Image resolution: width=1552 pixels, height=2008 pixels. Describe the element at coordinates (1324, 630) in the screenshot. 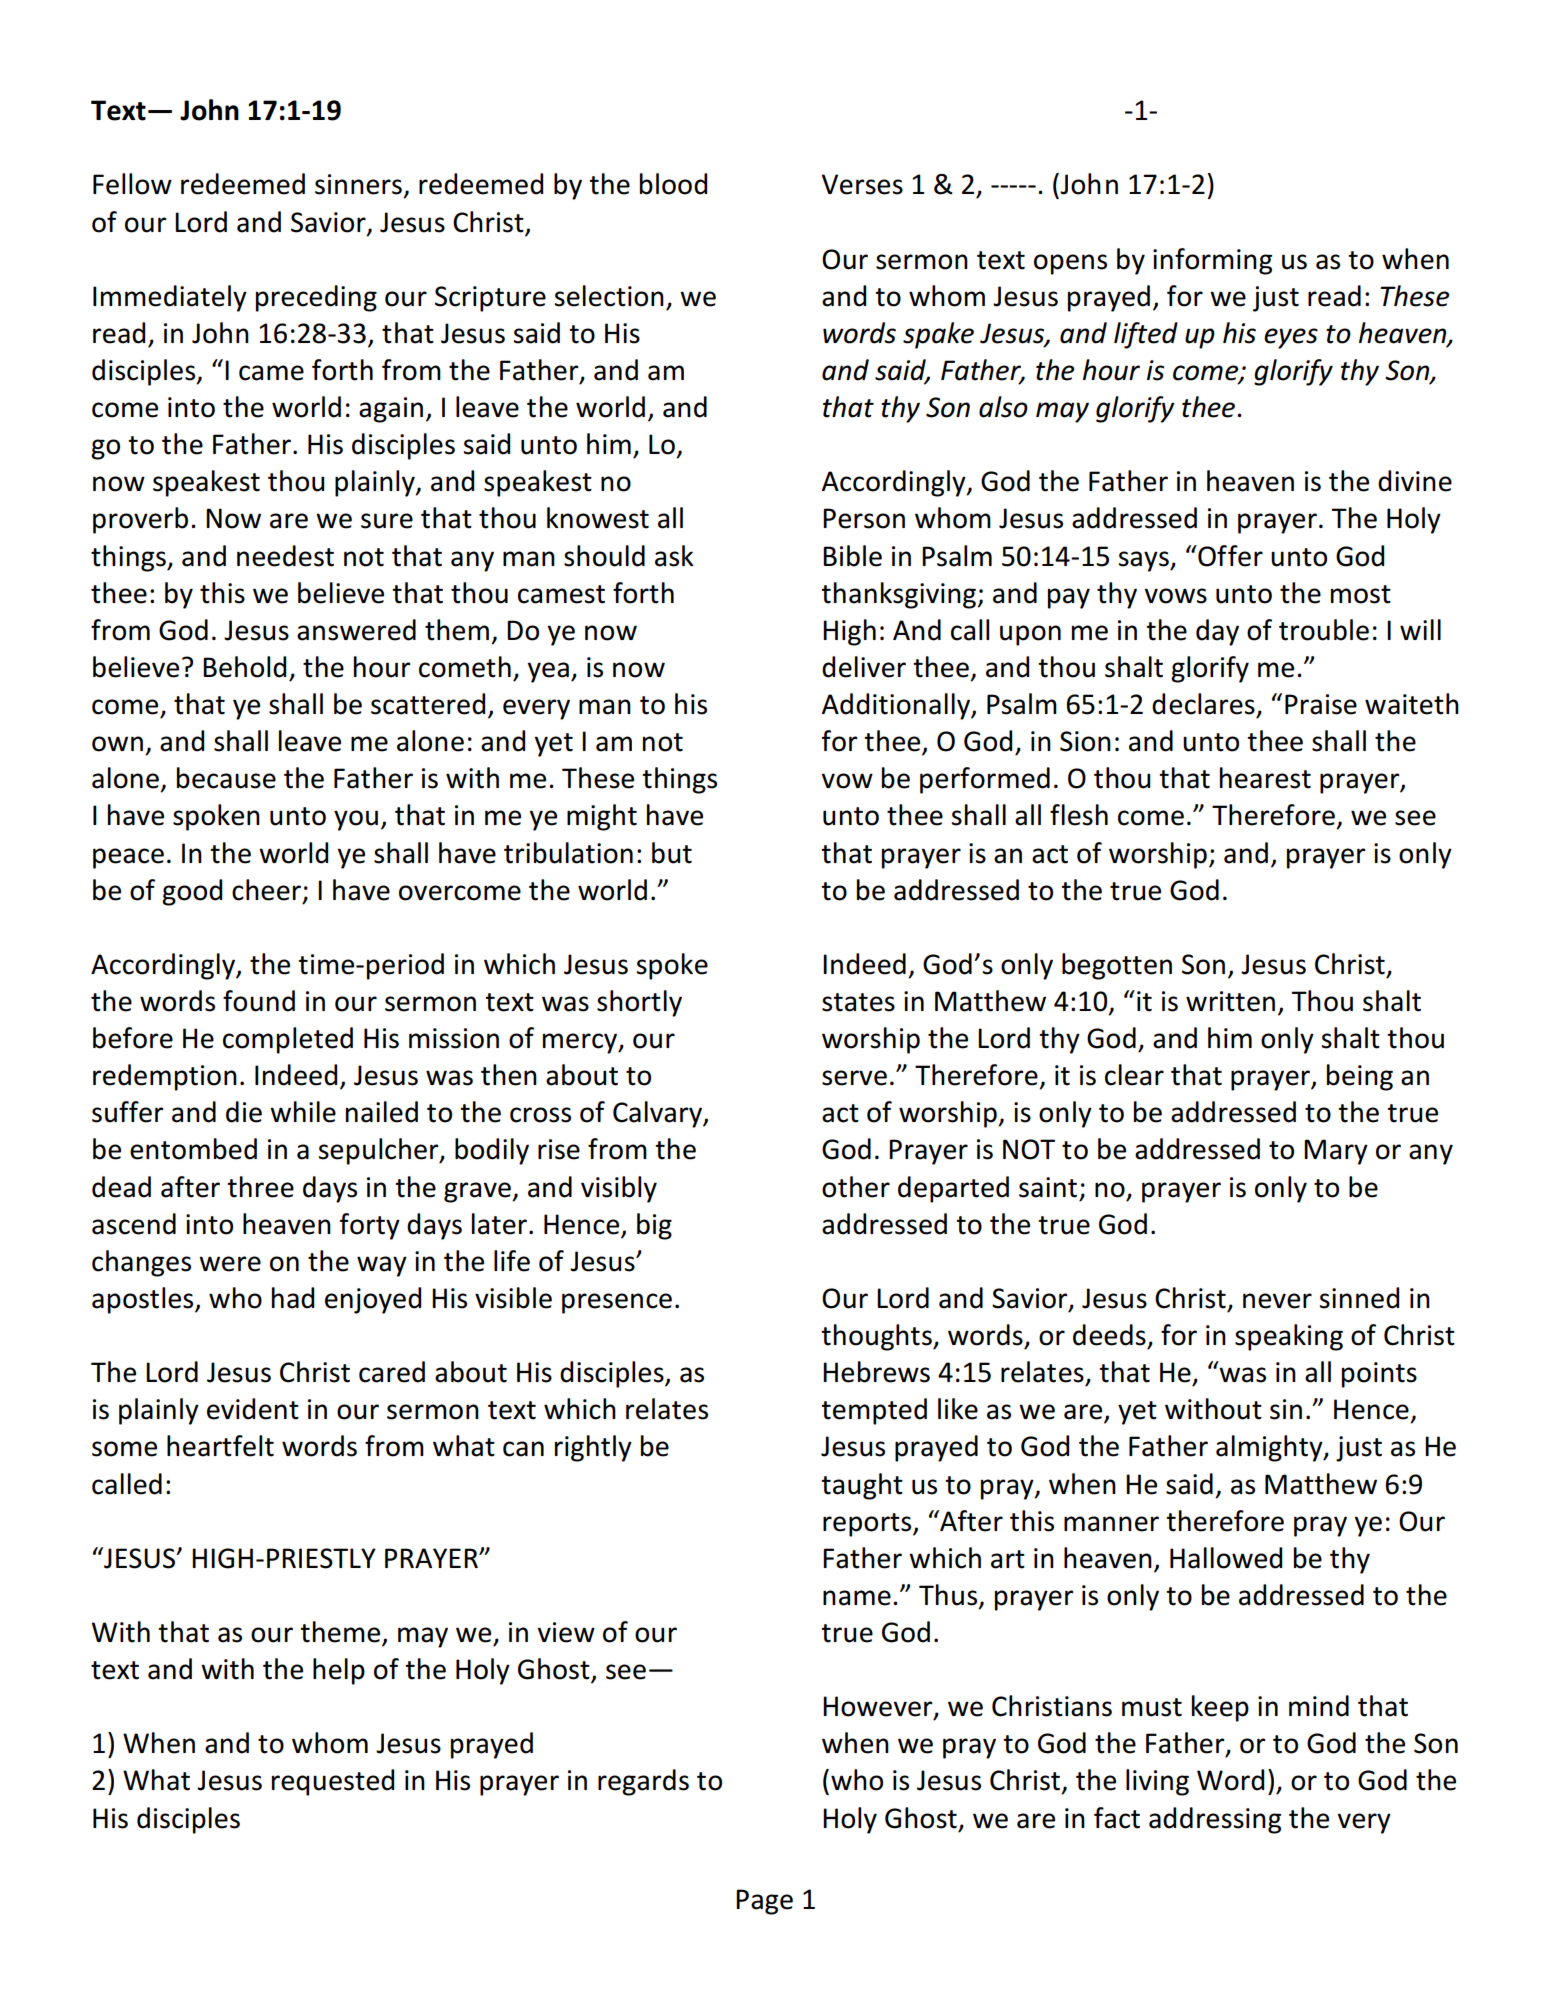

I see `trouble` at that location.
